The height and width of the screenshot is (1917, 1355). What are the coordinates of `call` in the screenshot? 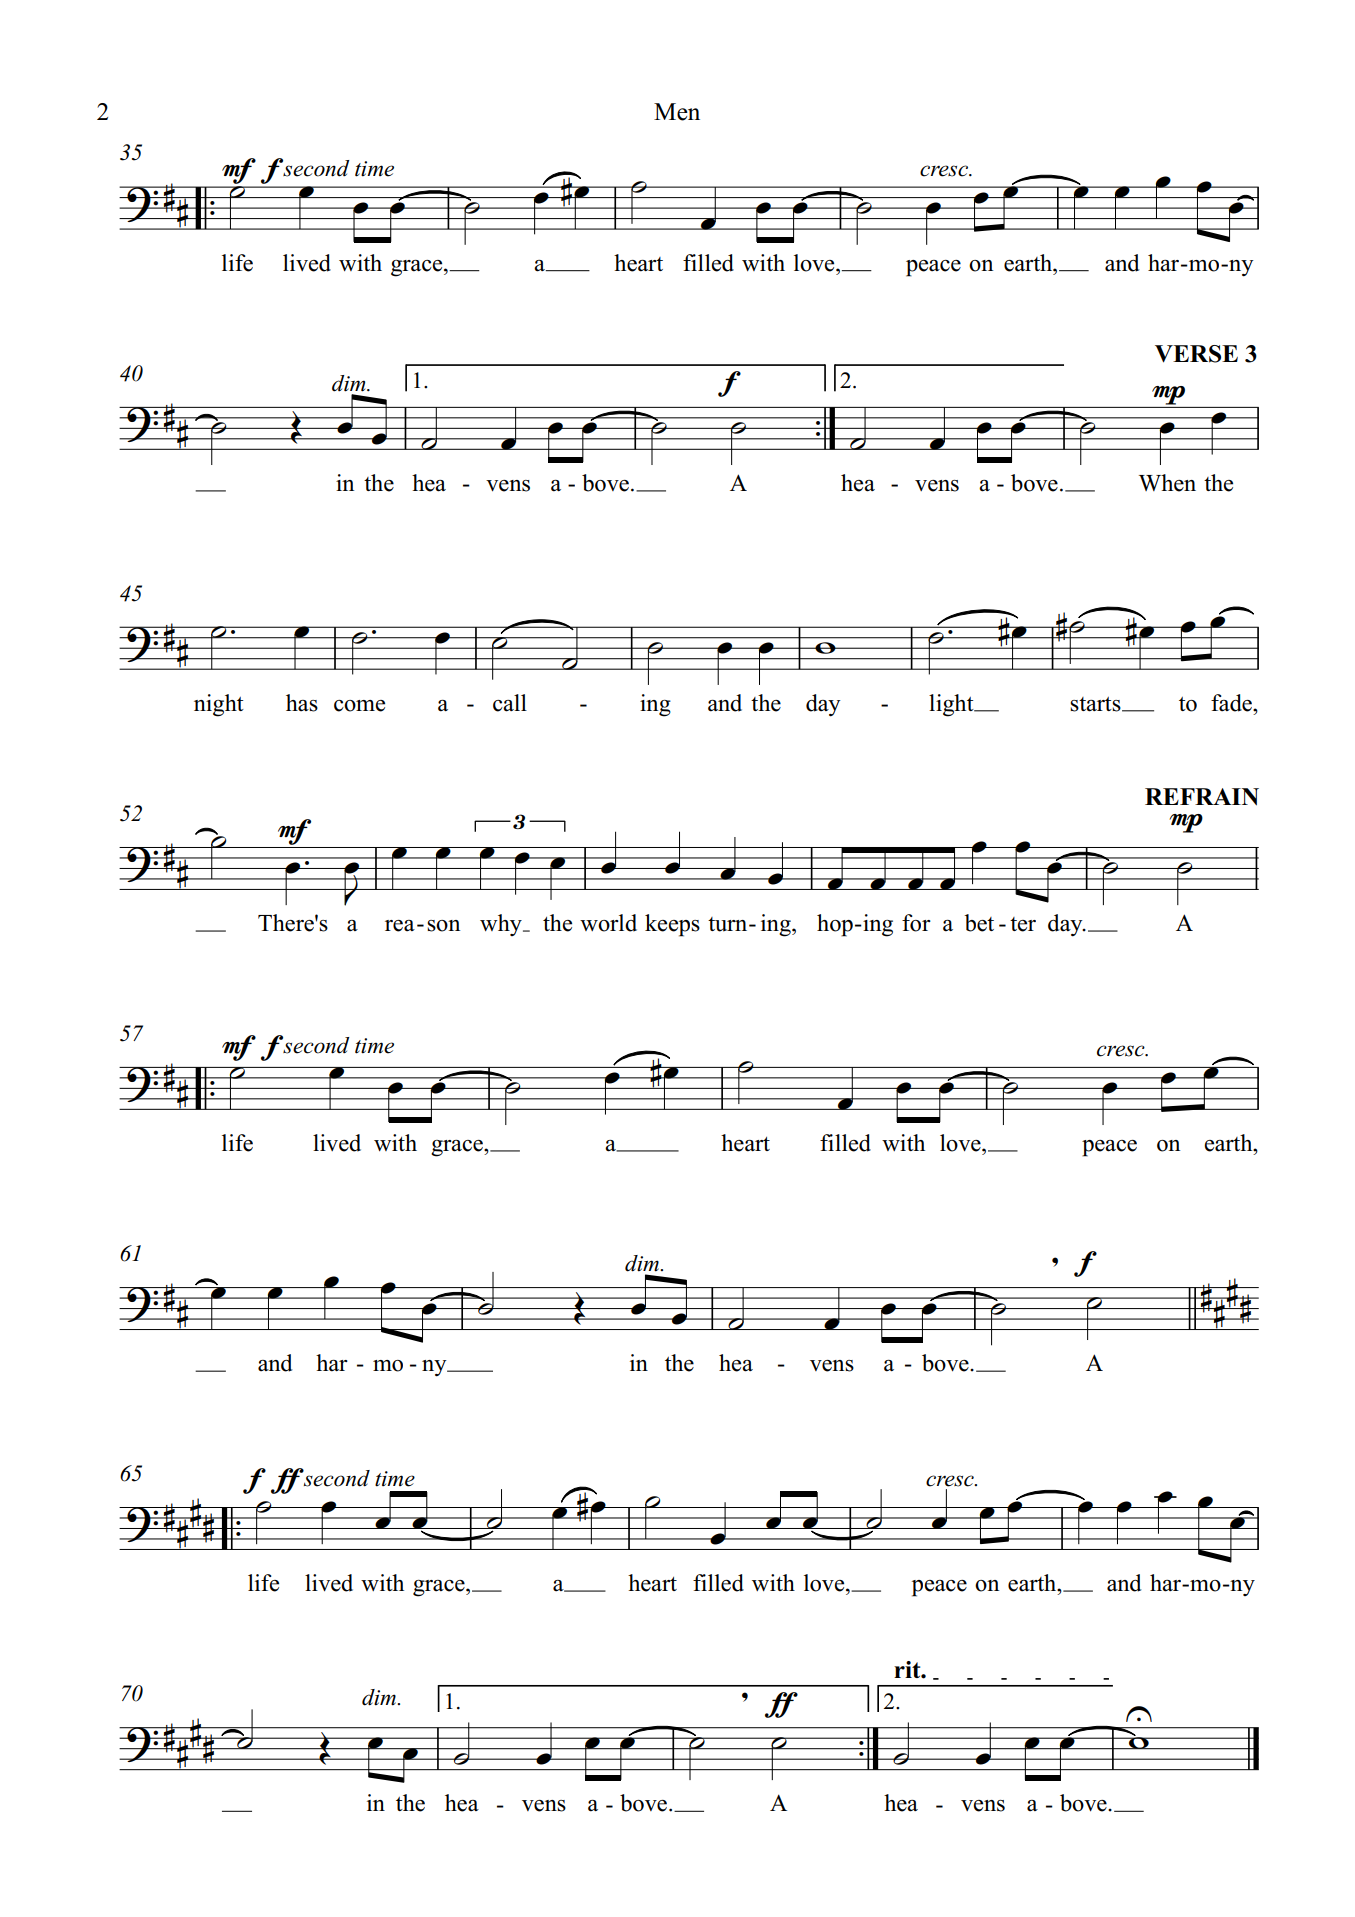 It's located at (510, 703).
